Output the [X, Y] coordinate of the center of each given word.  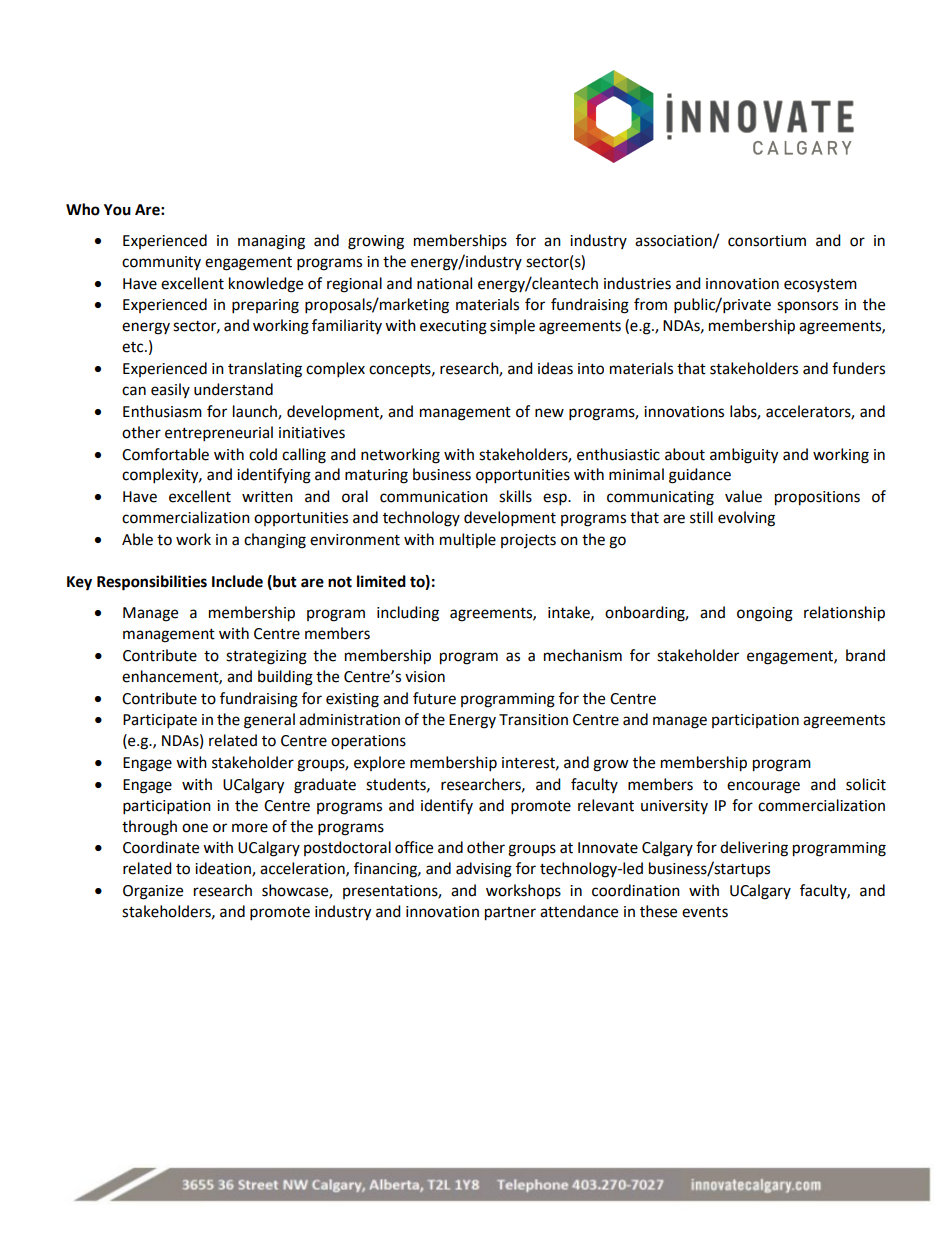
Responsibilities [152, 583]
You [117, 210]
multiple [468, 540]
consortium [767, 241]
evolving [746, 519]
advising [484, 870]
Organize [153, 892]
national [444, 283]
